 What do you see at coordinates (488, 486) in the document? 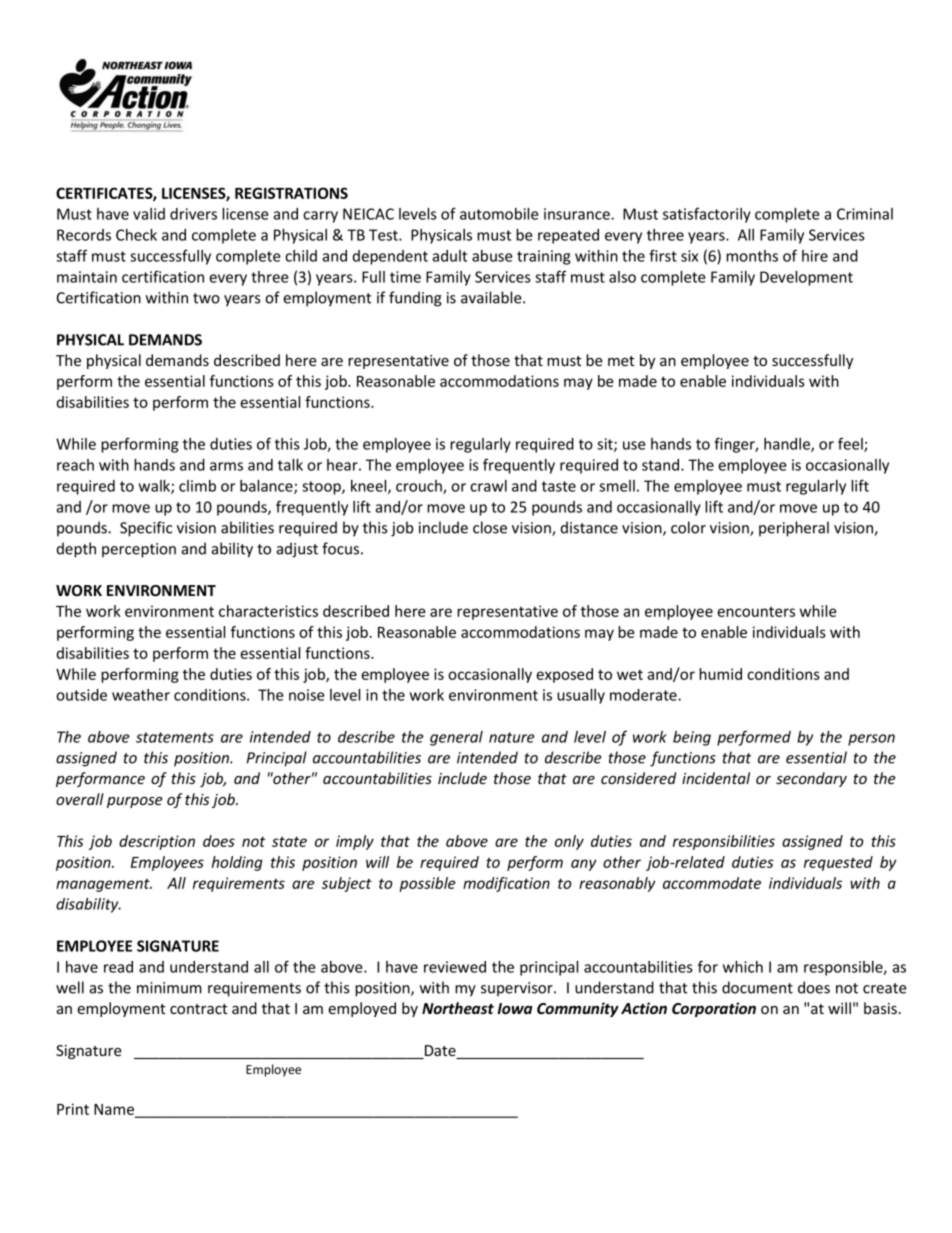
I see `crawl` at bounding box center [488, 486].
